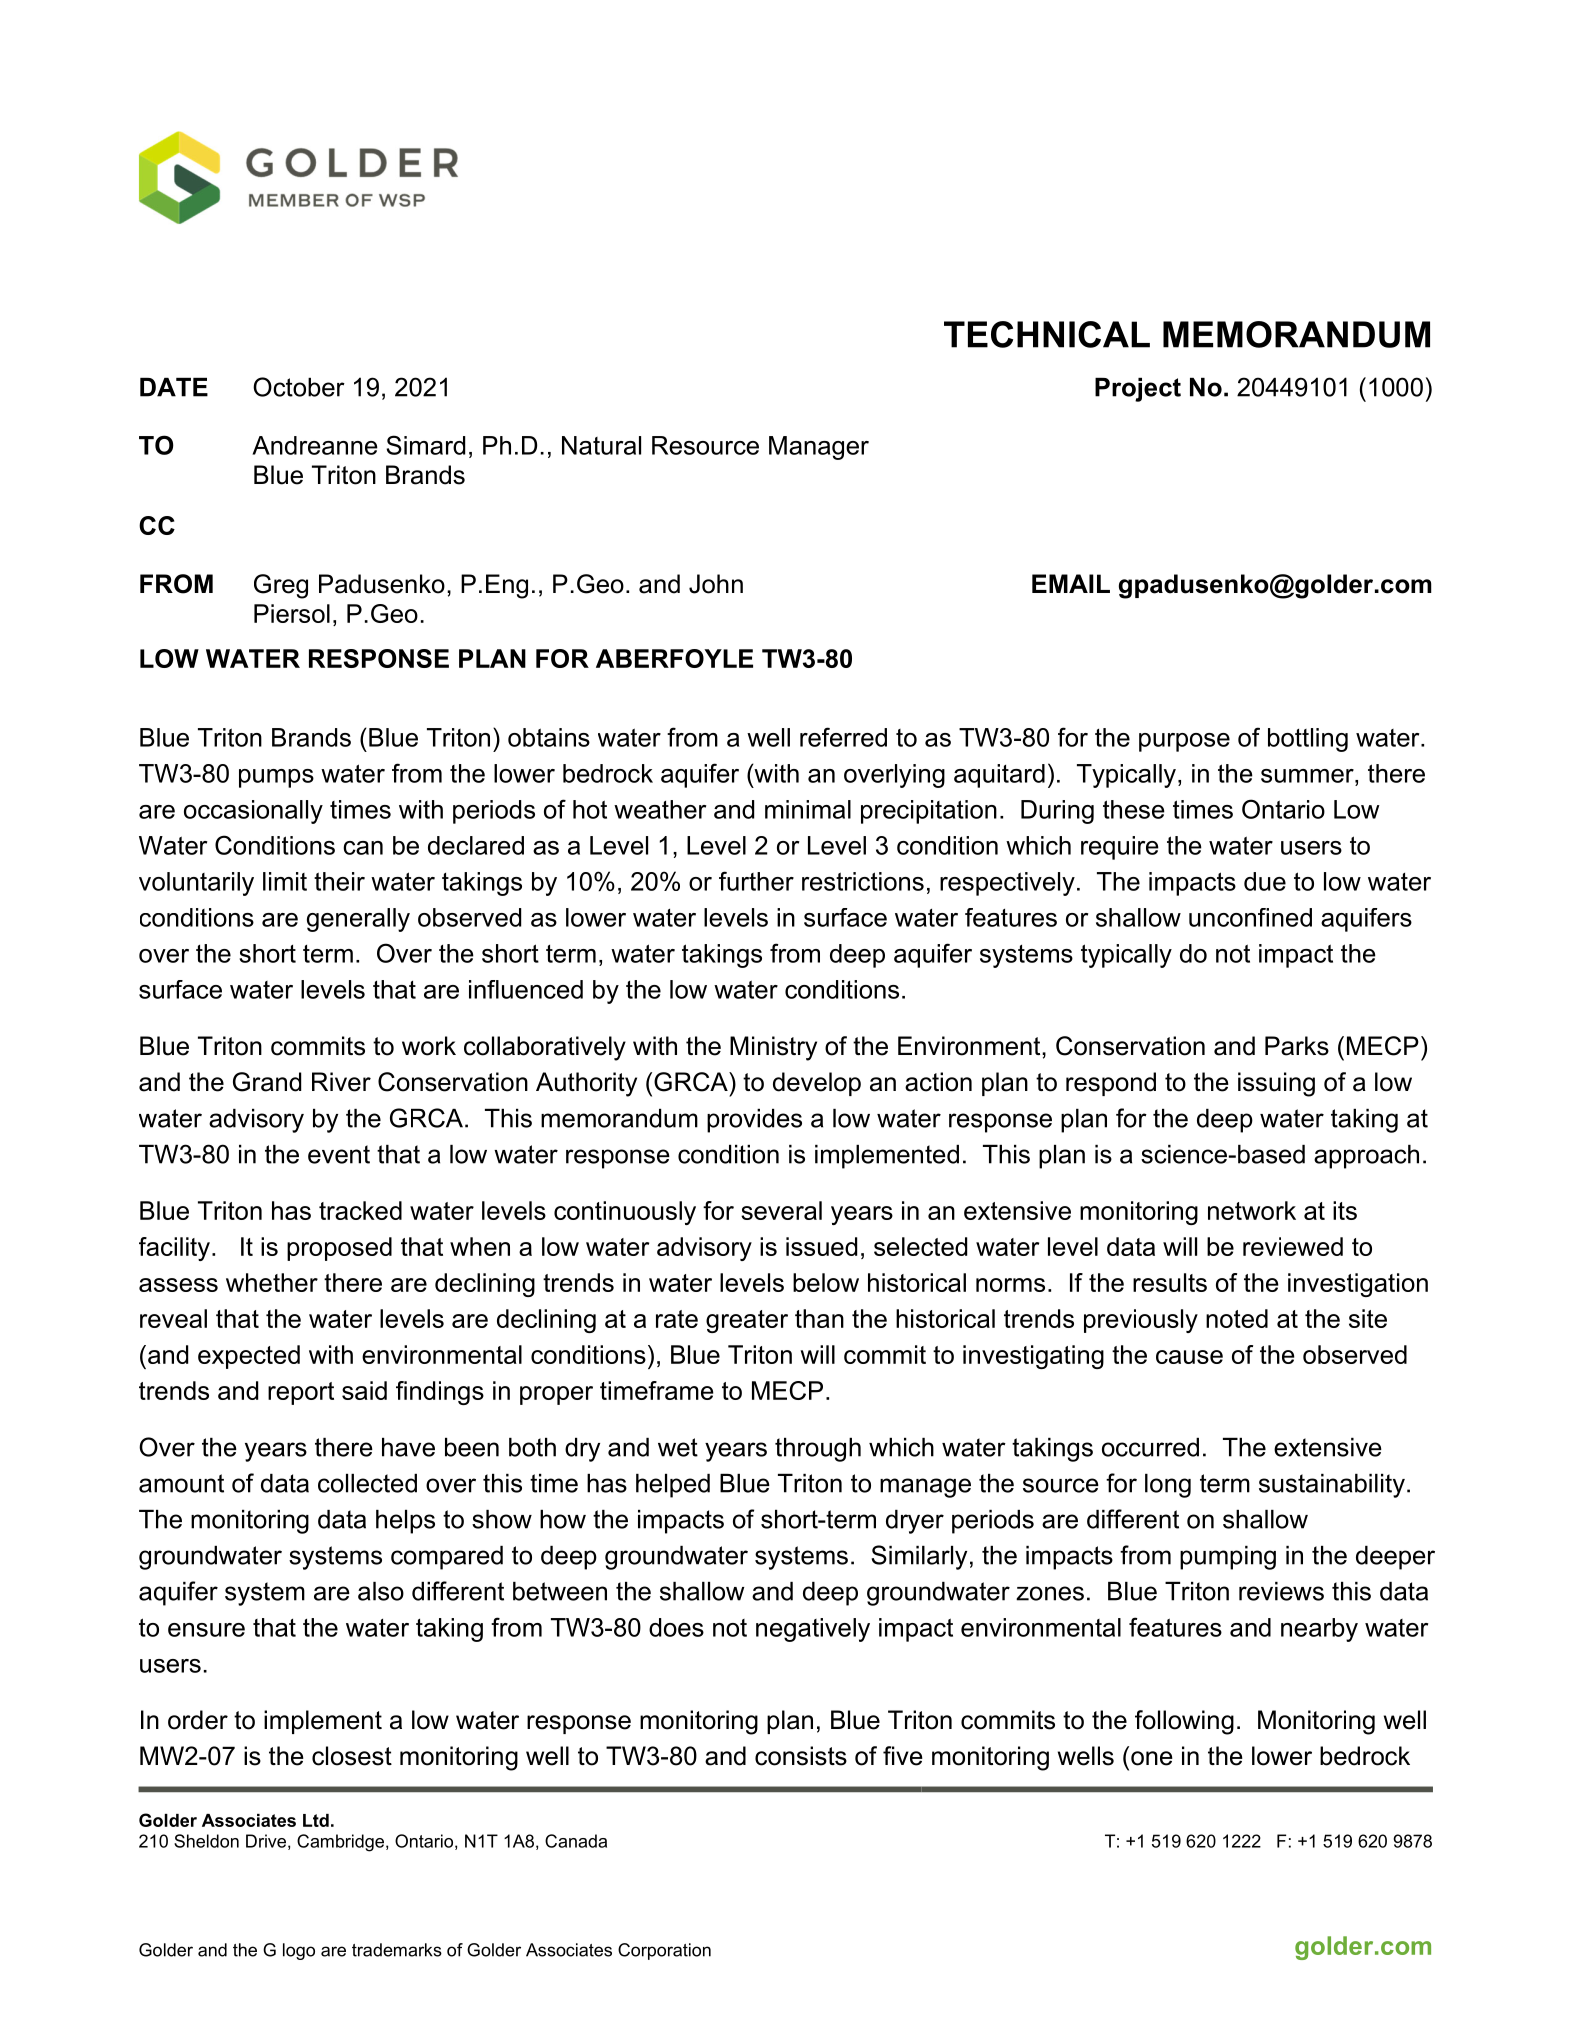 The width and height of the document is (1574, 2037). I want to click on logo, so click(299, 1951).
